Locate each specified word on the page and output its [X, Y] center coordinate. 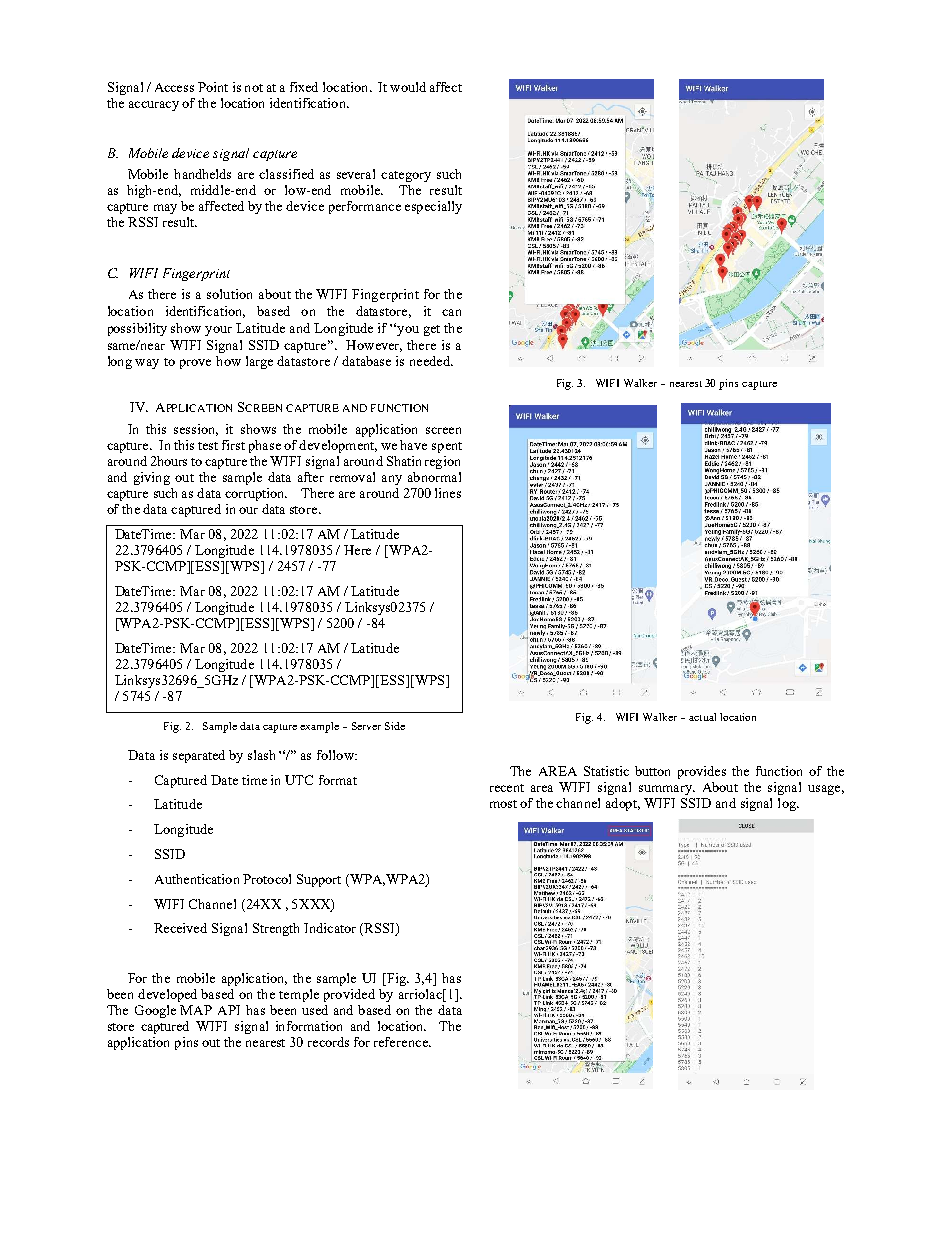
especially [433, 207]
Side [395, 726]
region [442, 462]
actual [702, 717]
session [196, 430]
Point [213, 87]
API [229, 1010]
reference [402, 1042]
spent [447, 447]
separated [199, 756]
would [408, 87]
